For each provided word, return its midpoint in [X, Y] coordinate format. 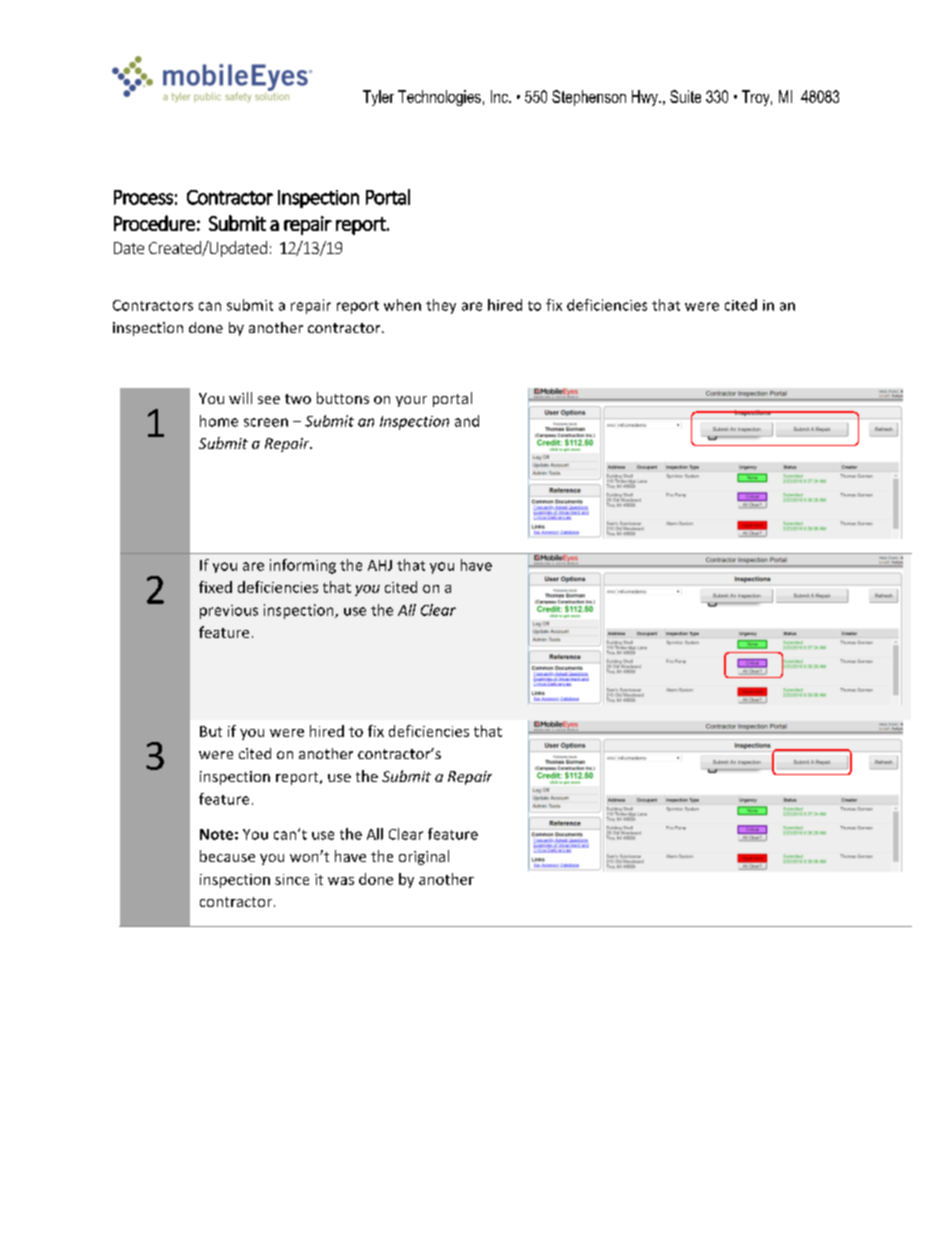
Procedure [154, 223]
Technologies [439, 98]
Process [143, 197]
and [467, 421]
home [219, 421]
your [411, 401]
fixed [215, 587]
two [298, 399]
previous [229, 612]
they [441, 306]
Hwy [646, 98]
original [424, 857]
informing [303, 566]
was [341, 881]
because [227, 856]
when [402, 305]
